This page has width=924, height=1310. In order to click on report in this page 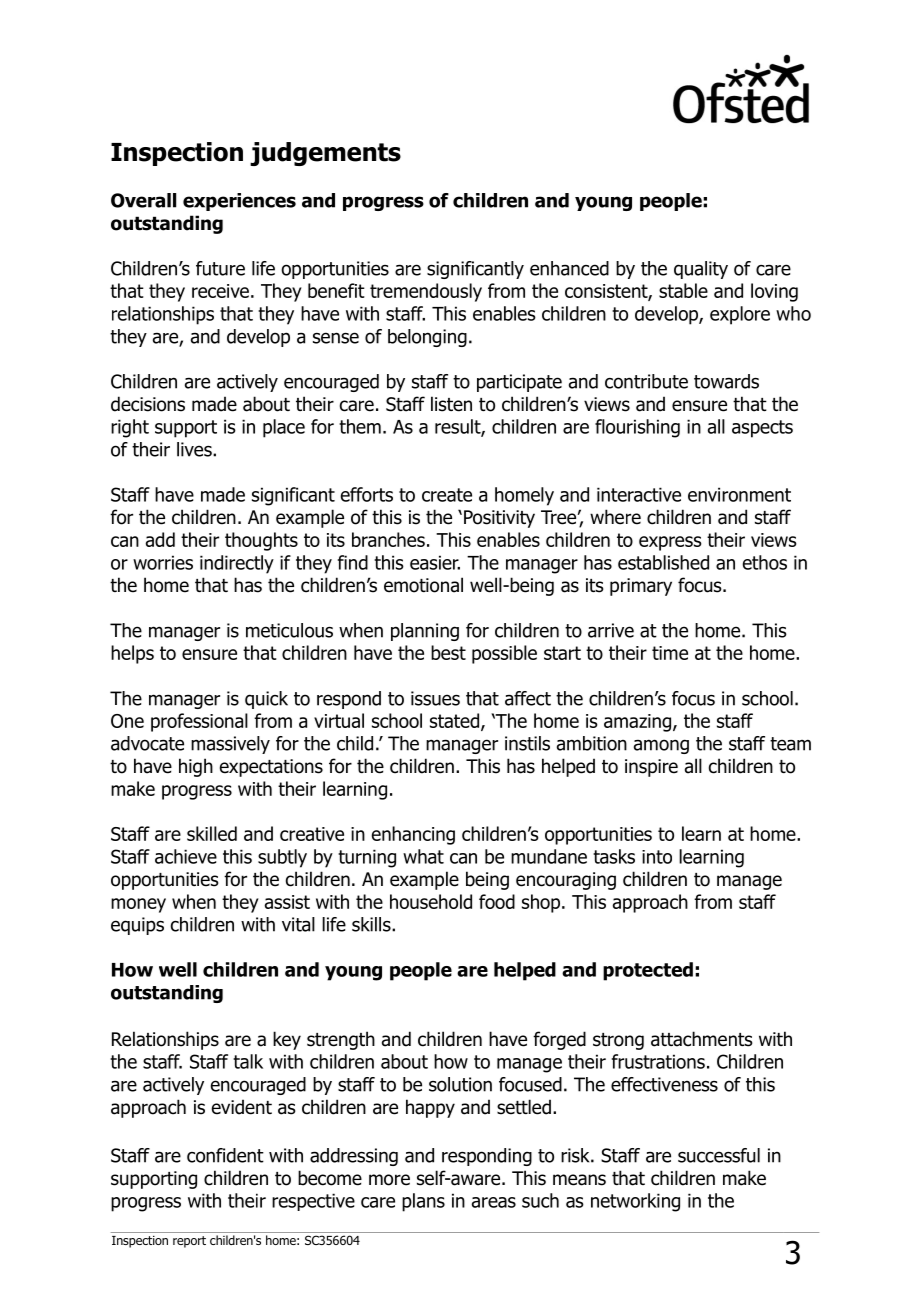, I will do `click(189, 1242)`.
